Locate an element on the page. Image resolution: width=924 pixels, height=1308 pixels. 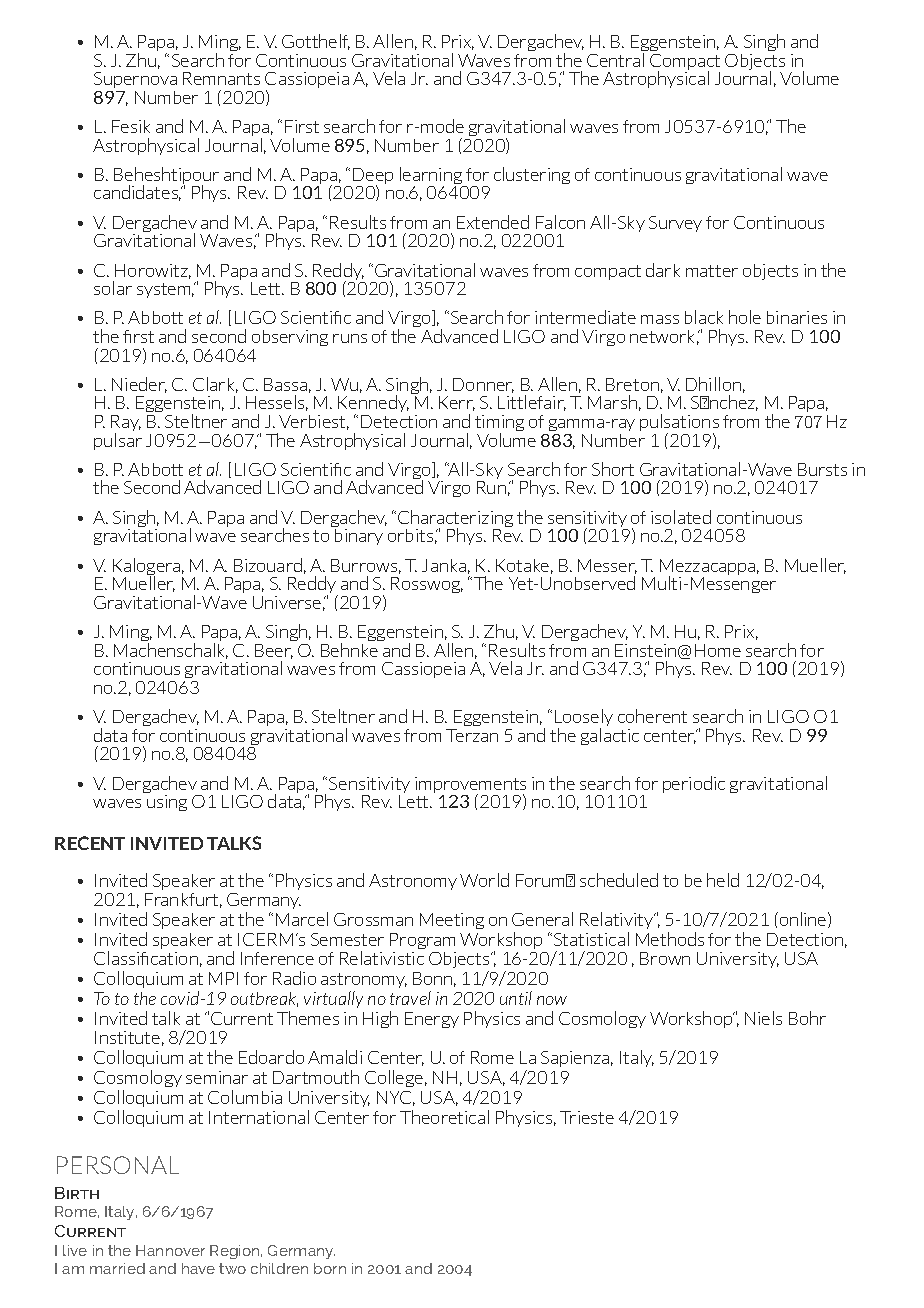
Kerr is located at coordinates (457, 403).
